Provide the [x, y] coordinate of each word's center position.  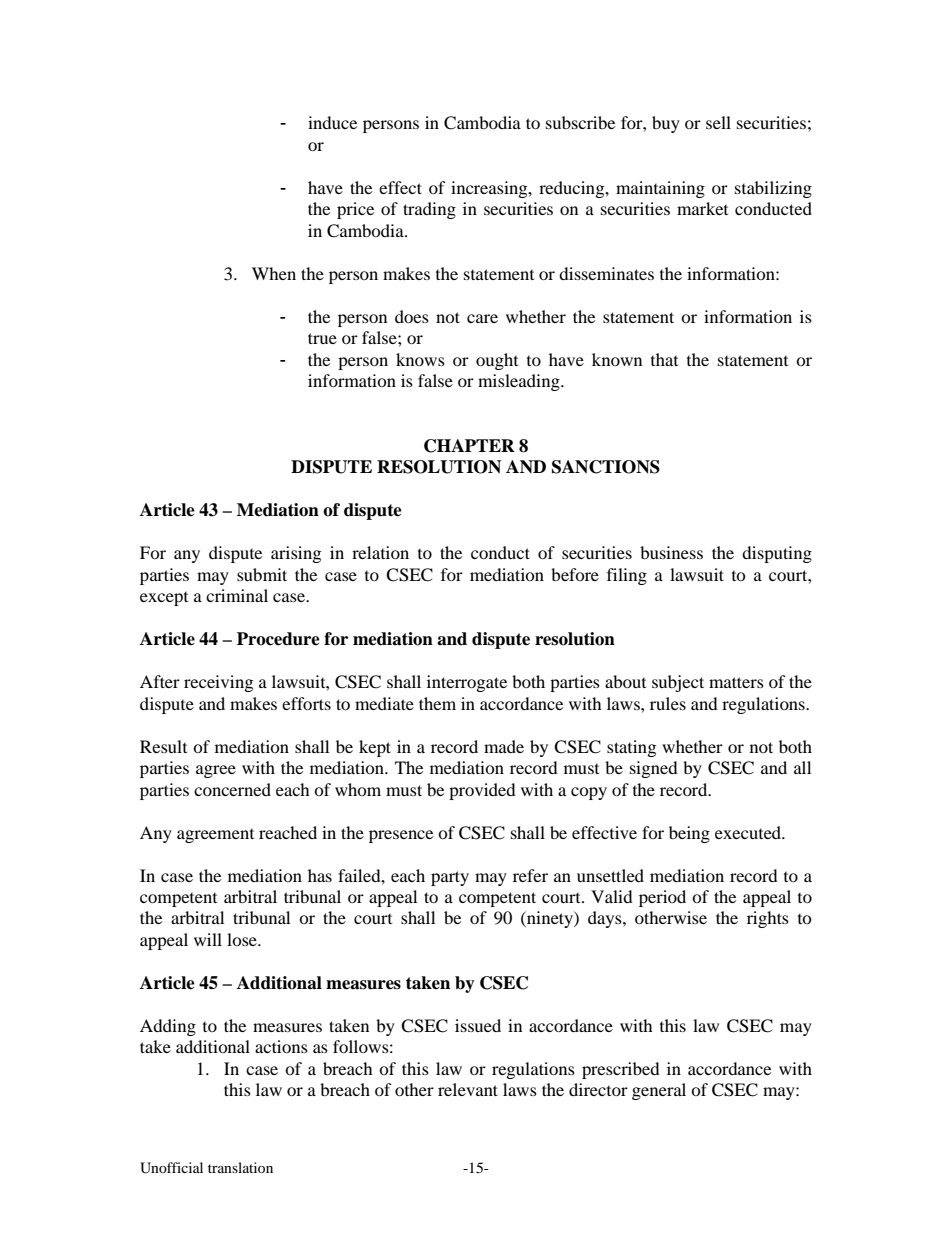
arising [296, 554]
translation [240, 1167]
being [689, 834]
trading [429, 210]
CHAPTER [469, 446]
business [671, 552]
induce [332, 122]
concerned [232, 789]
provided [482, 791]
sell [718, 122]
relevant [468, 1089]
